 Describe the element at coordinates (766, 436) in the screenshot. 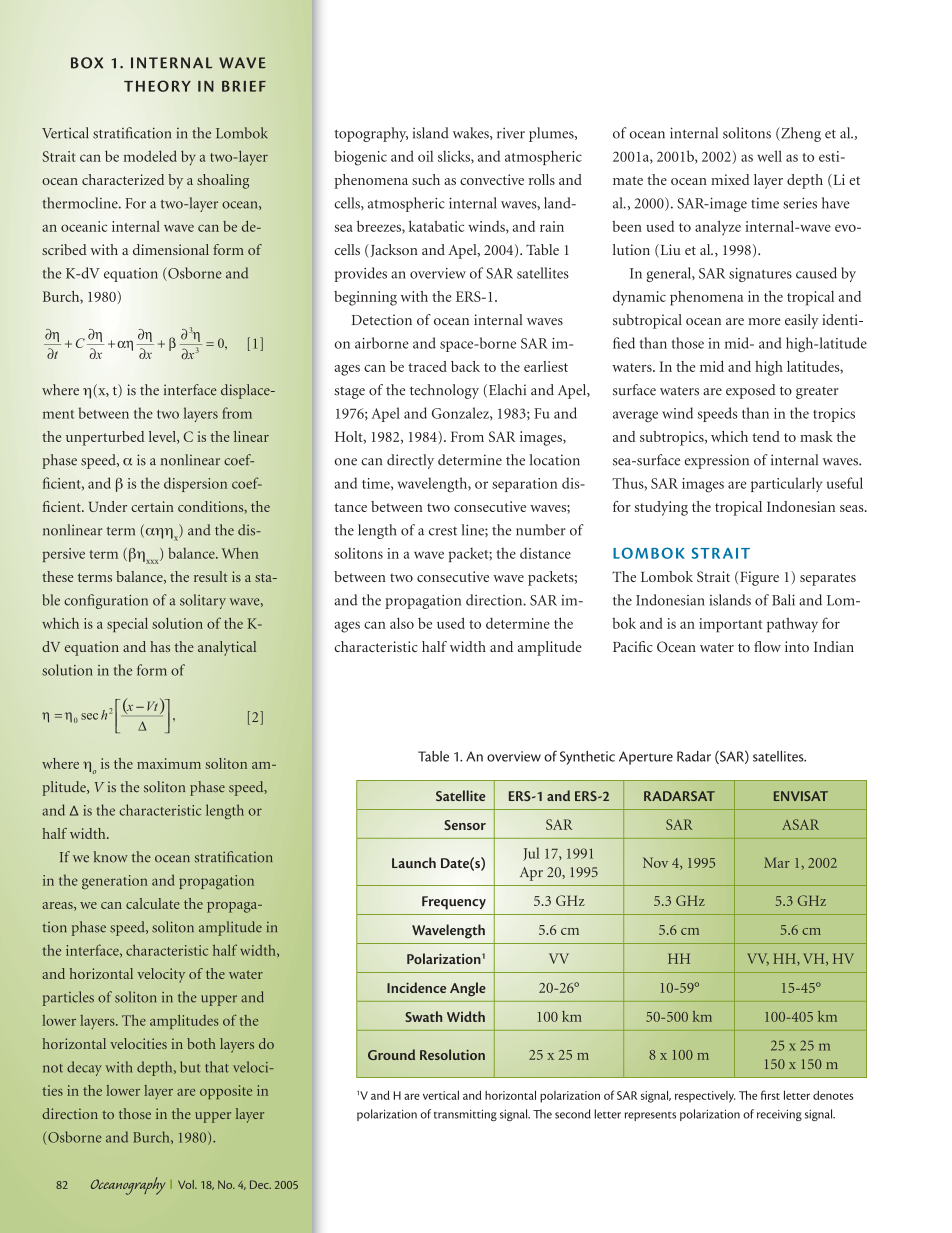

I see `tend` at that location.
